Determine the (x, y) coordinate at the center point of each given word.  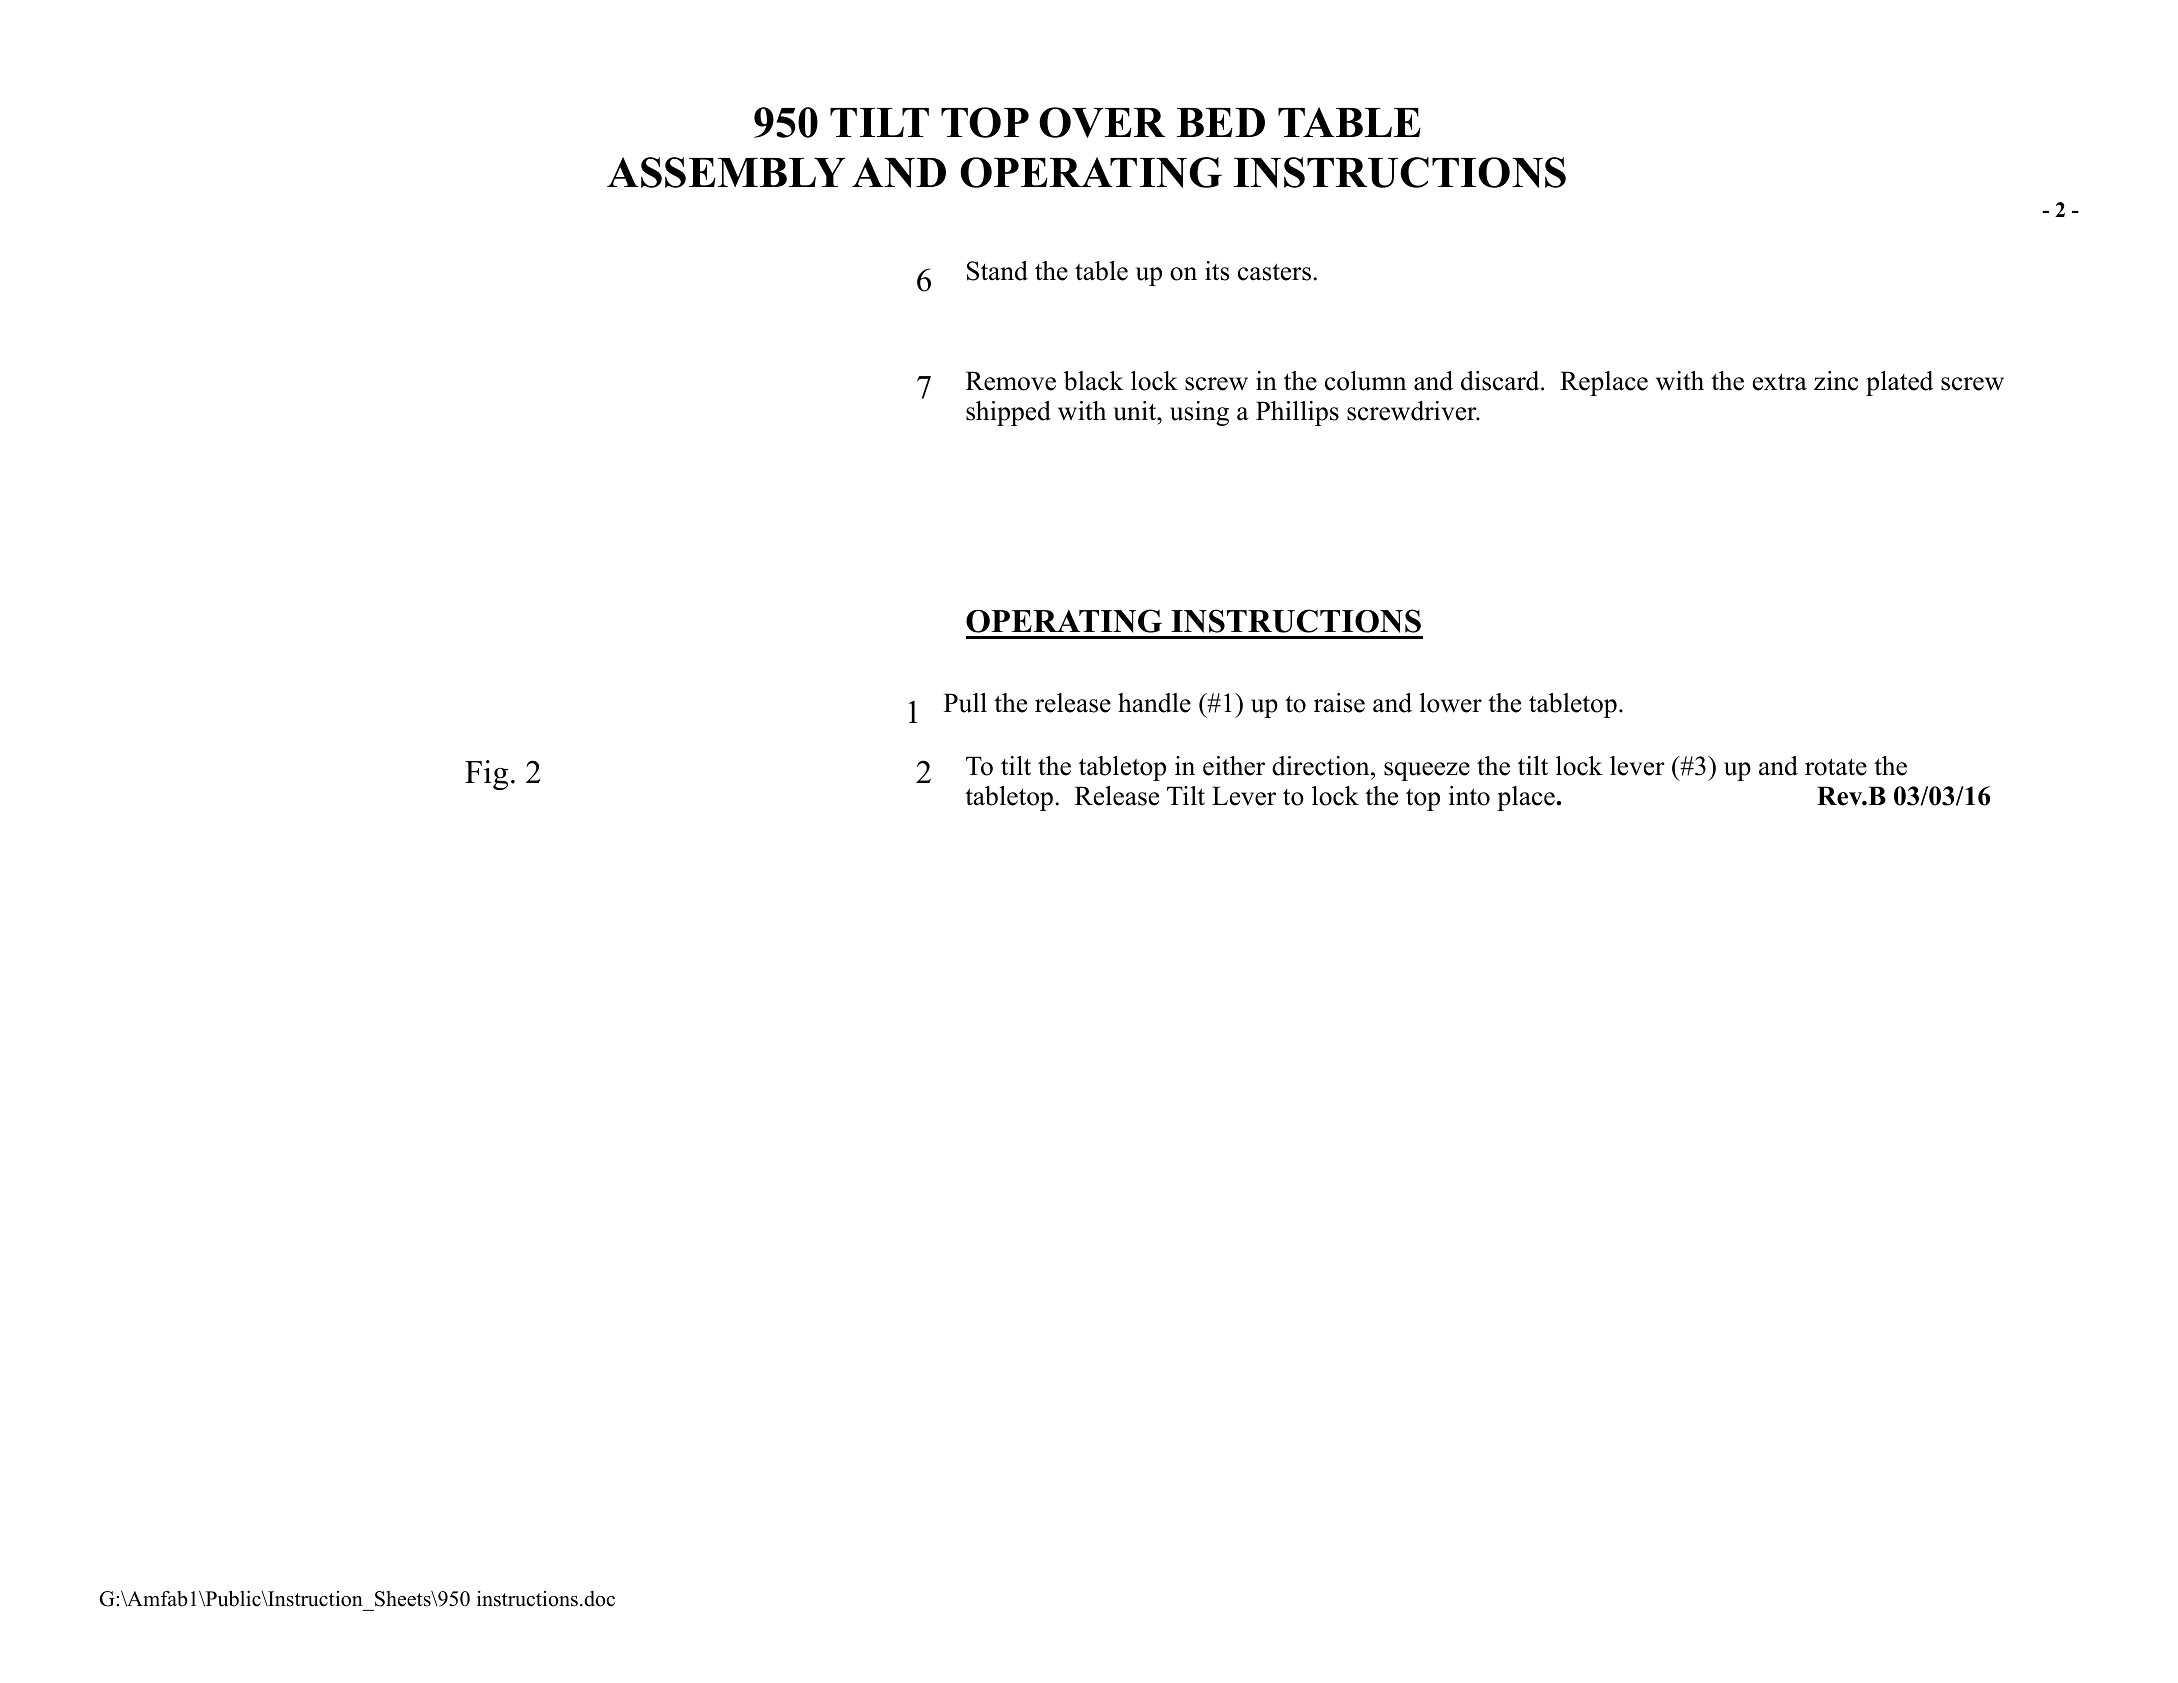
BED (1221, 122)
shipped (1008, 413)
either (1234, 766)
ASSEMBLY (726, 172)
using (1199, 413)
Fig (486, 775)
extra (1780, 382)
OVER (1102, 122)
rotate (1836, 767)
